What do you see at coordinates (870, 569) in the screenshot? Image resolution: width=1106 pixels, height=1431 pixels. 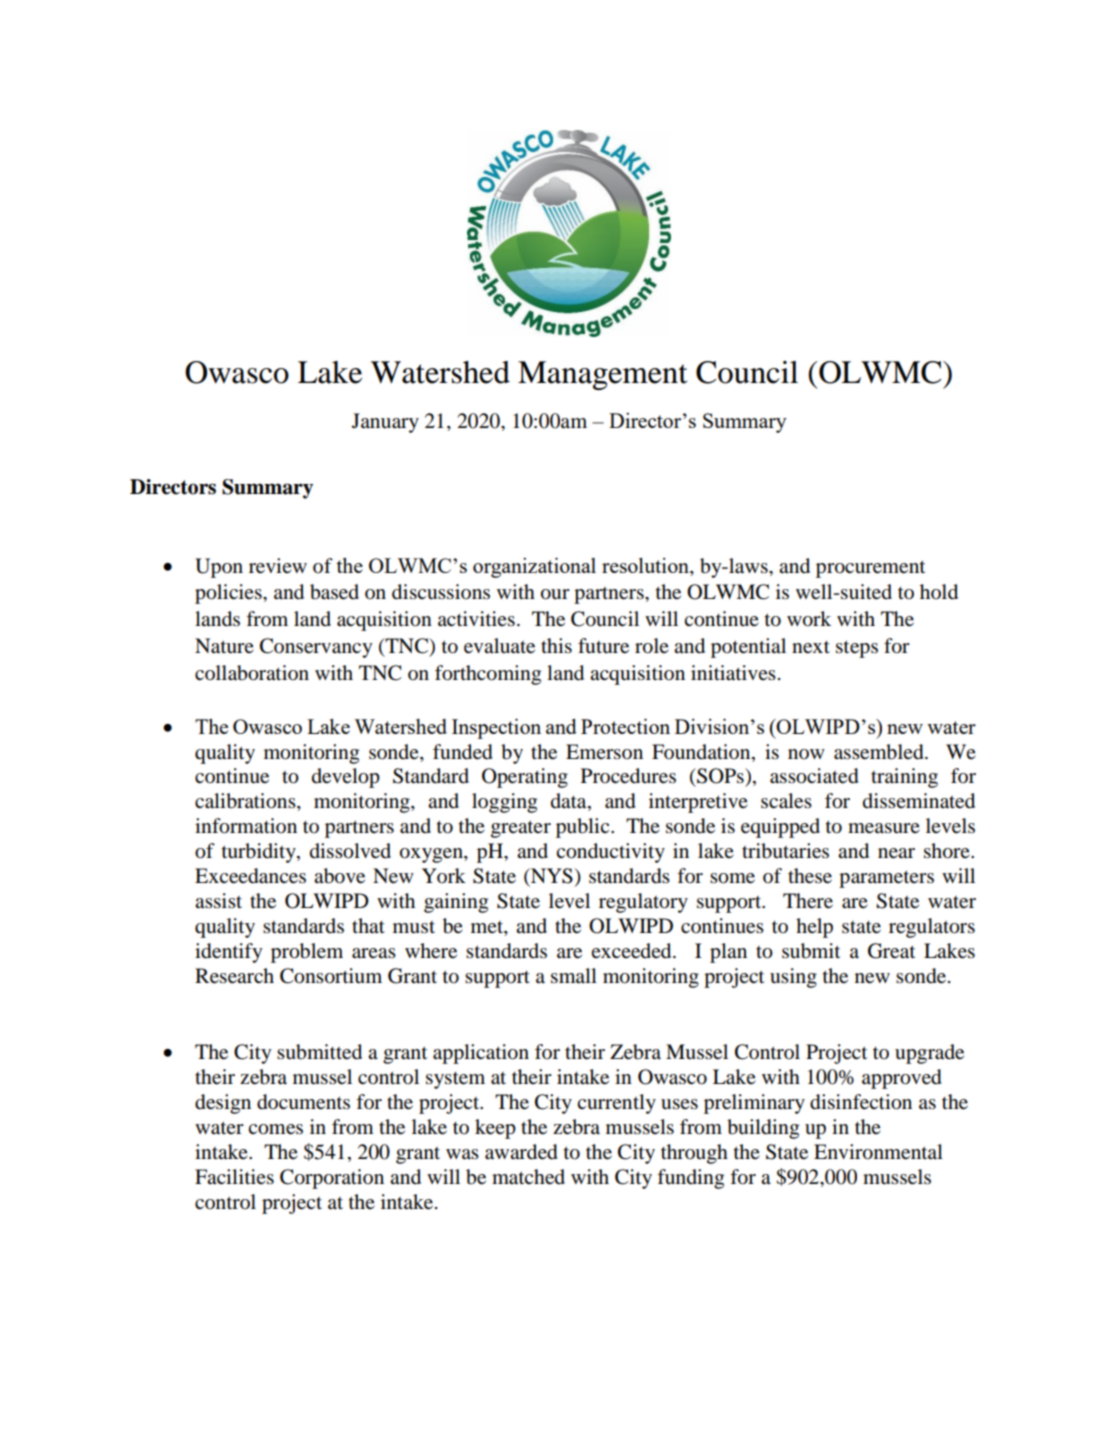 I see `procurement` at bounding box center [870, 569].
